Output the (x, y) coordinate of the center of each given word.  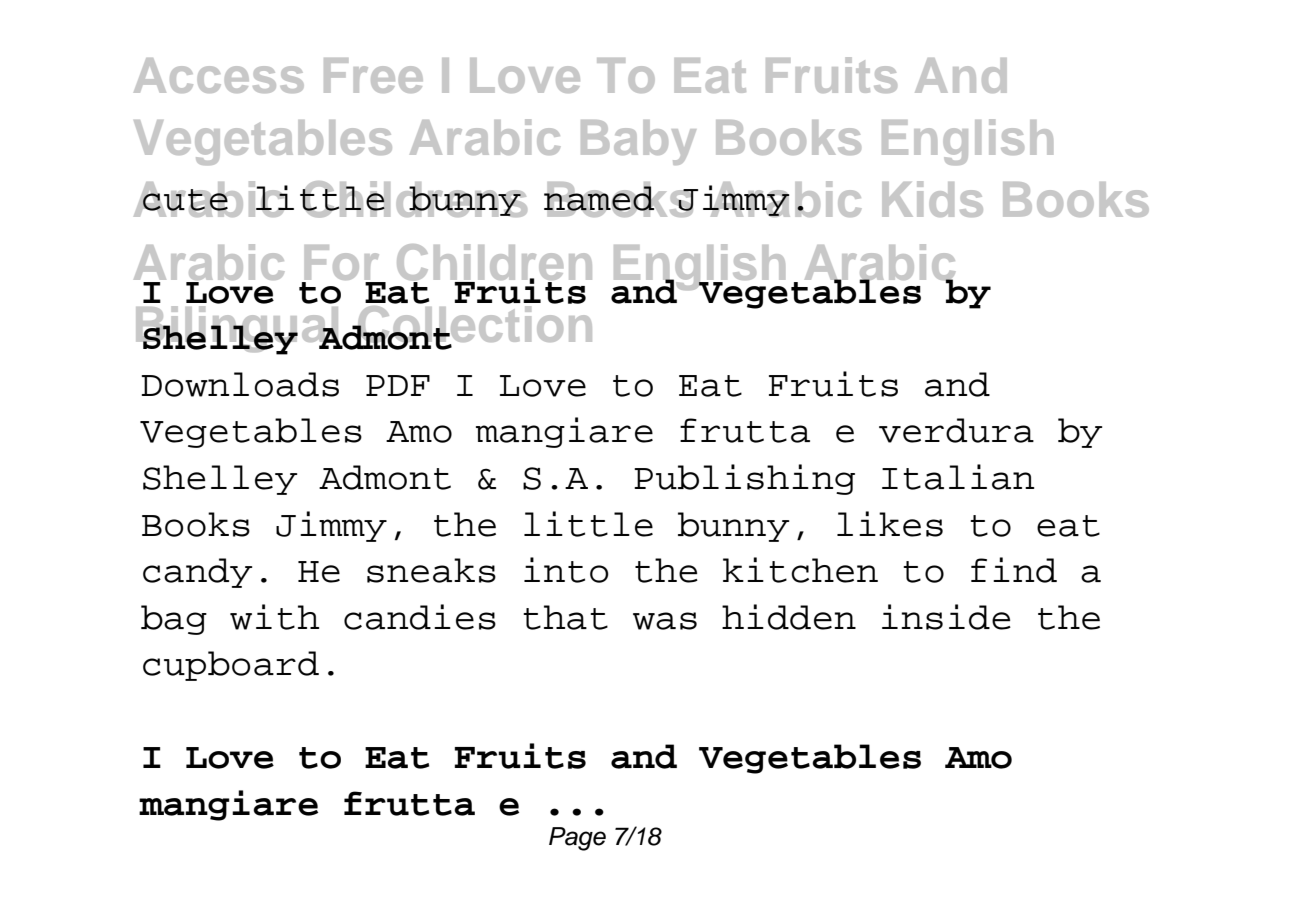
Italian (958, 477)
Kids (932, 199)
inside (946, 617)
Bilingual (238, 329)
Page (577, 839)
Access (219, 75)
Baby (638, 142)
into (566, 570)
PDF (398, 385)
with (274, 617)
